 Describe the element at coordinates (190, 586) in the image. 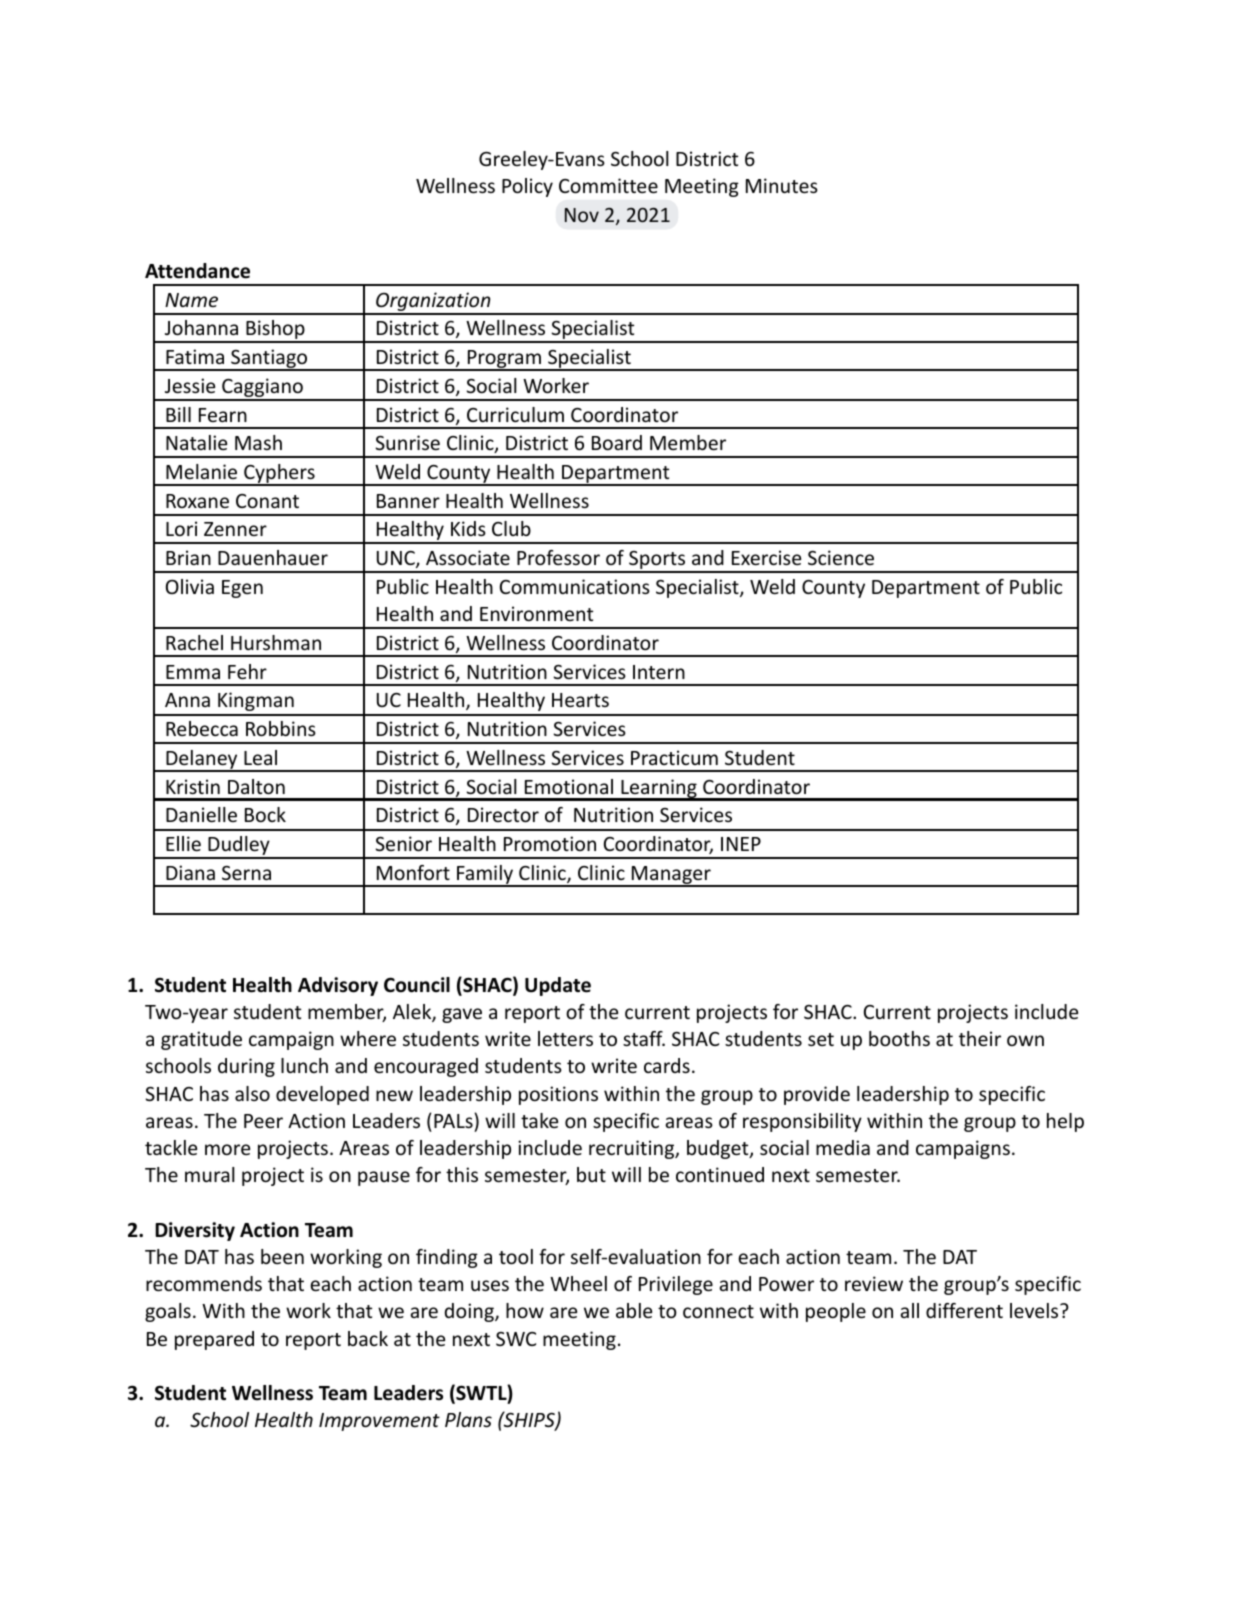

I see `Olivia` at that location.
